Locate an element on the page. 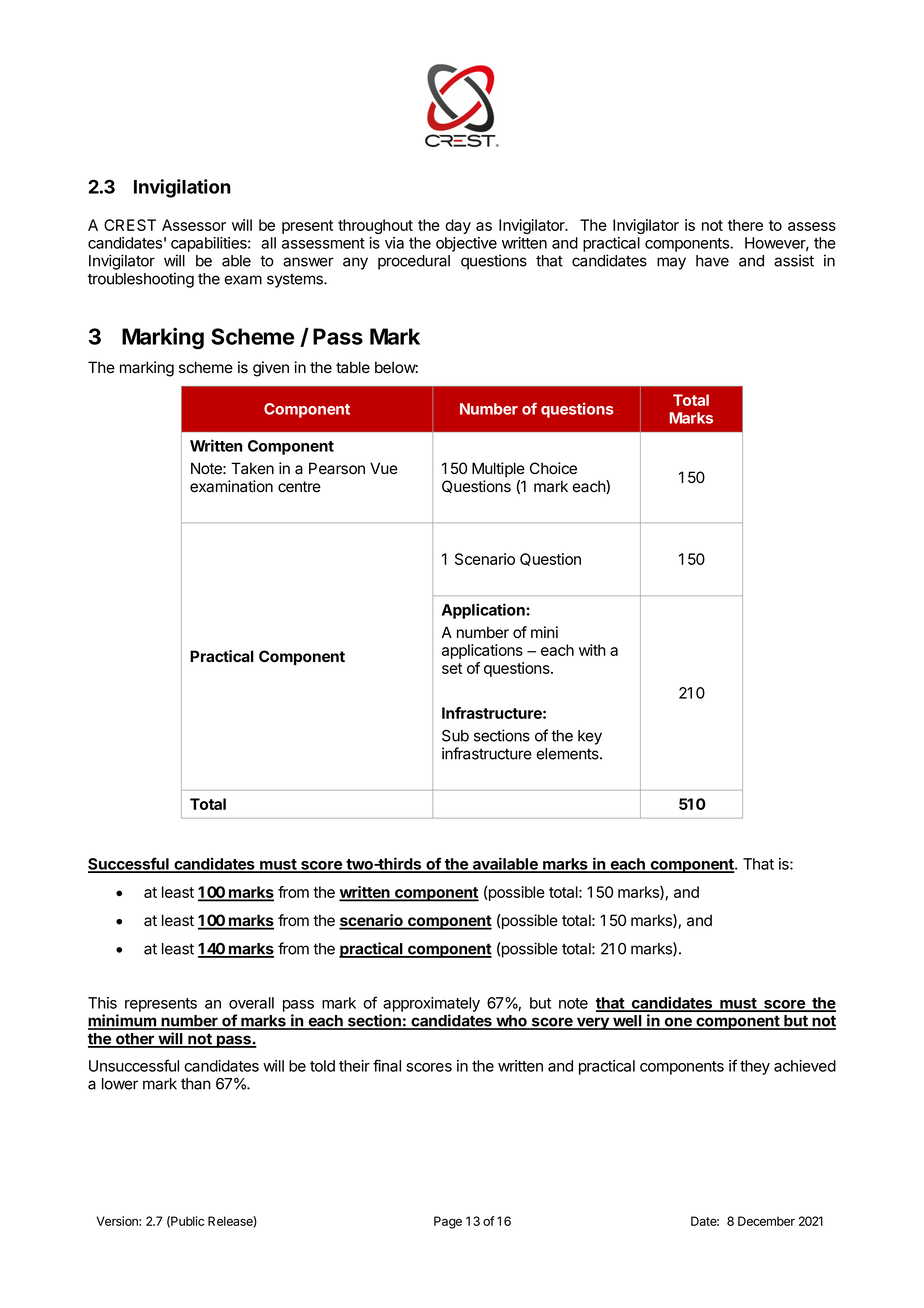 Image resolution: width=924 pixels, height=1308 pixels. objective is located at coordinates (466, 244).
